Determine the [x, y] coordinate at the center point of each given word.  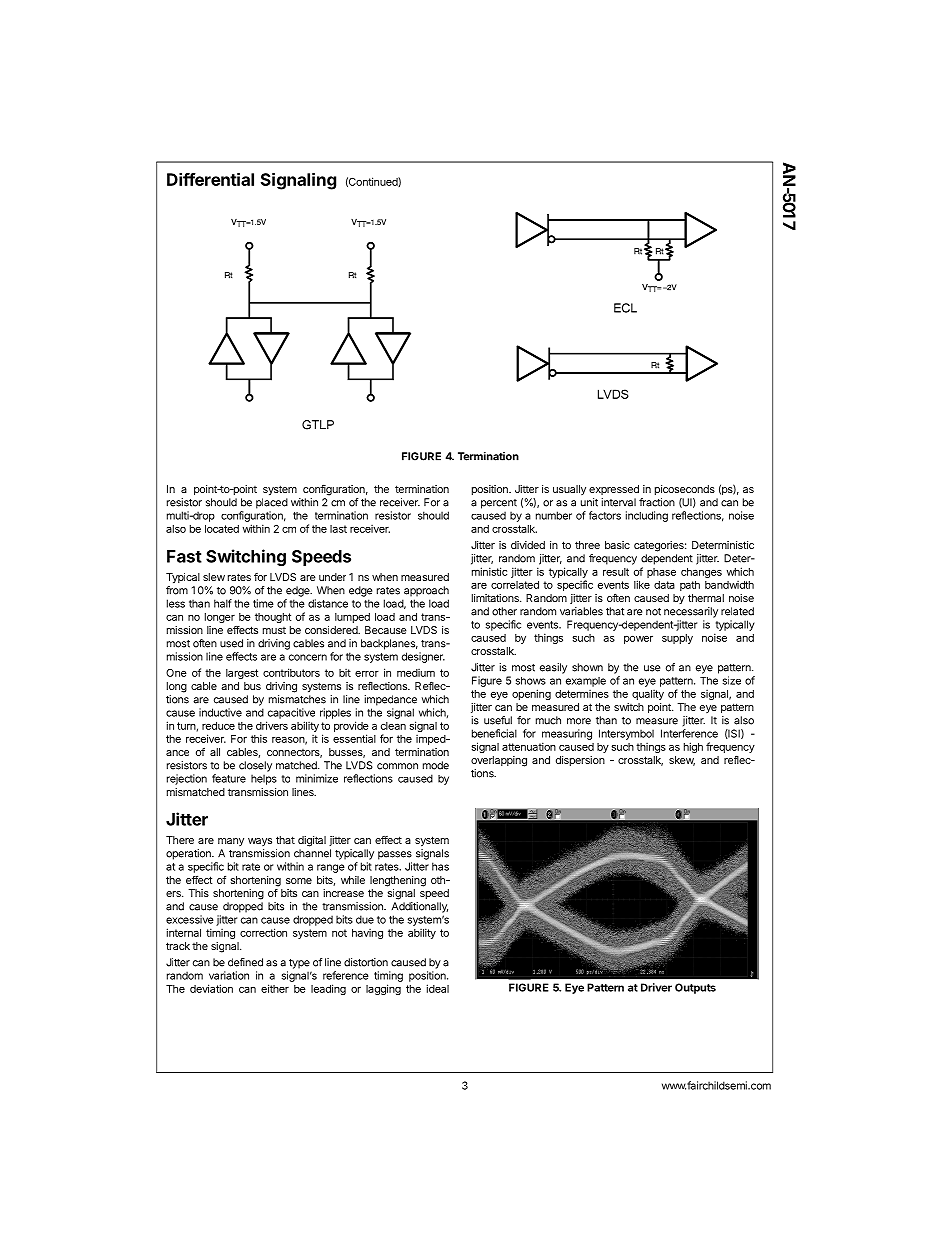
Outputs [695, 988]
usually [569, 490]
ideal [438, 988]
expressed [614, 490]
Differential [210, 179]
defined [245, 962]
